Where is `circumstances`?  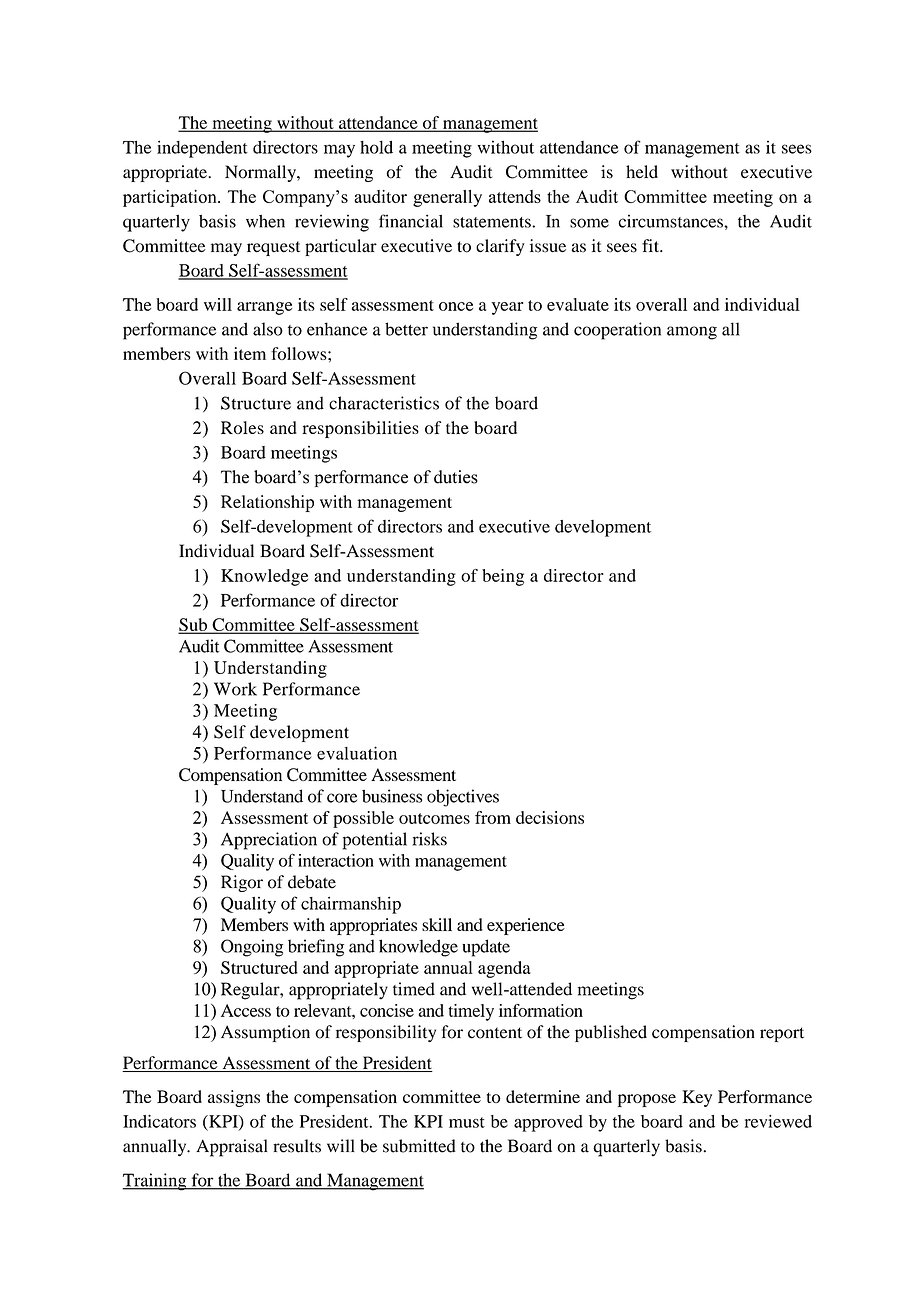
circumstances is located at coordinates (671, 221).
